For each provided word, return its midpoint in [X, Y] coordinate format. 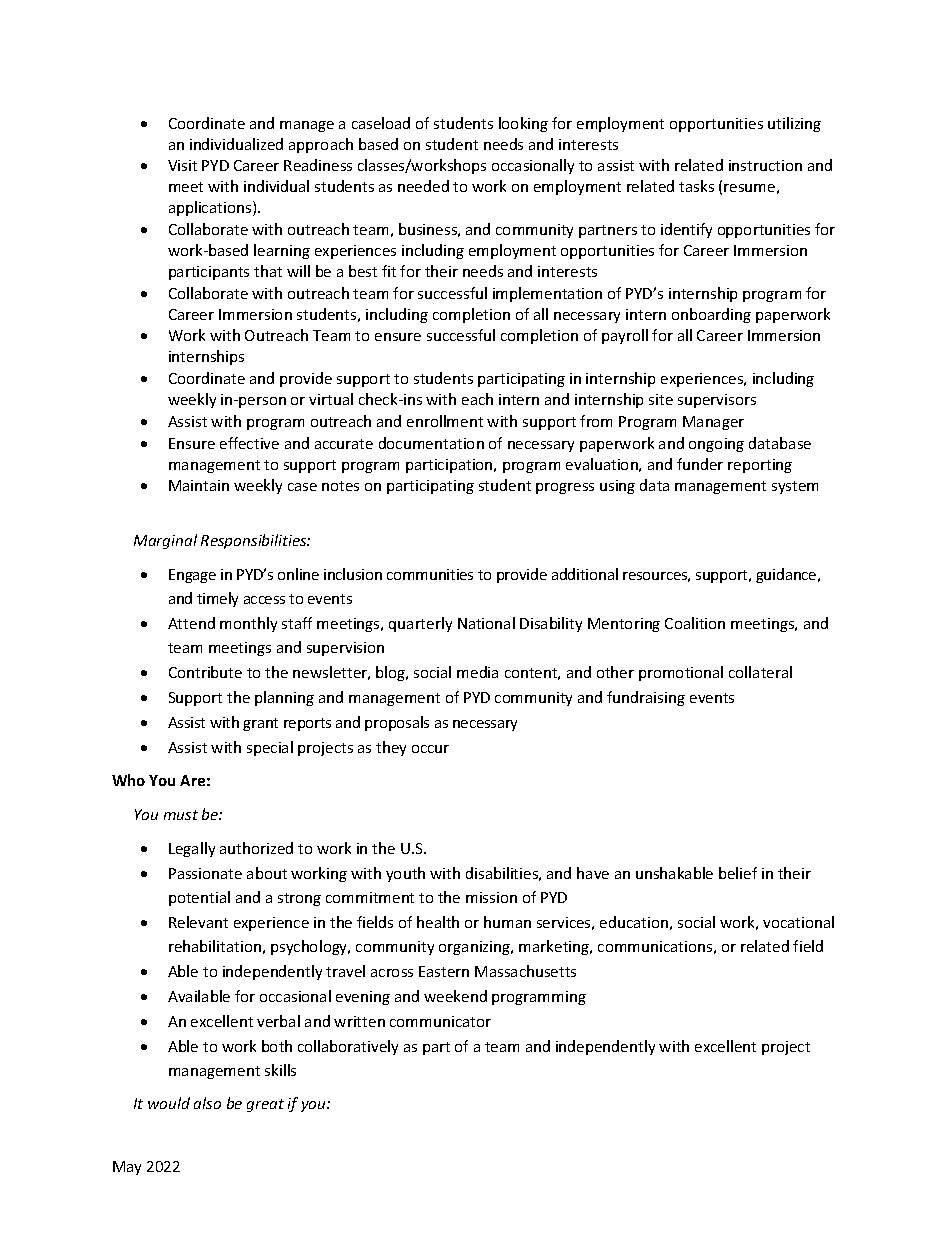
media [477, 672]
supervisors [717, 401]
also [207, 1103]
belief [738, 873]
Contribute [205, 672]
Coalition [695, 623]
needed [423, 186]
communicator [440, 1021]
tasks [696, 186]
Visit [182, 165]
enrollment [445, 421]
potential [199, 898]
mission [491, 897]
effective [249, 443]
